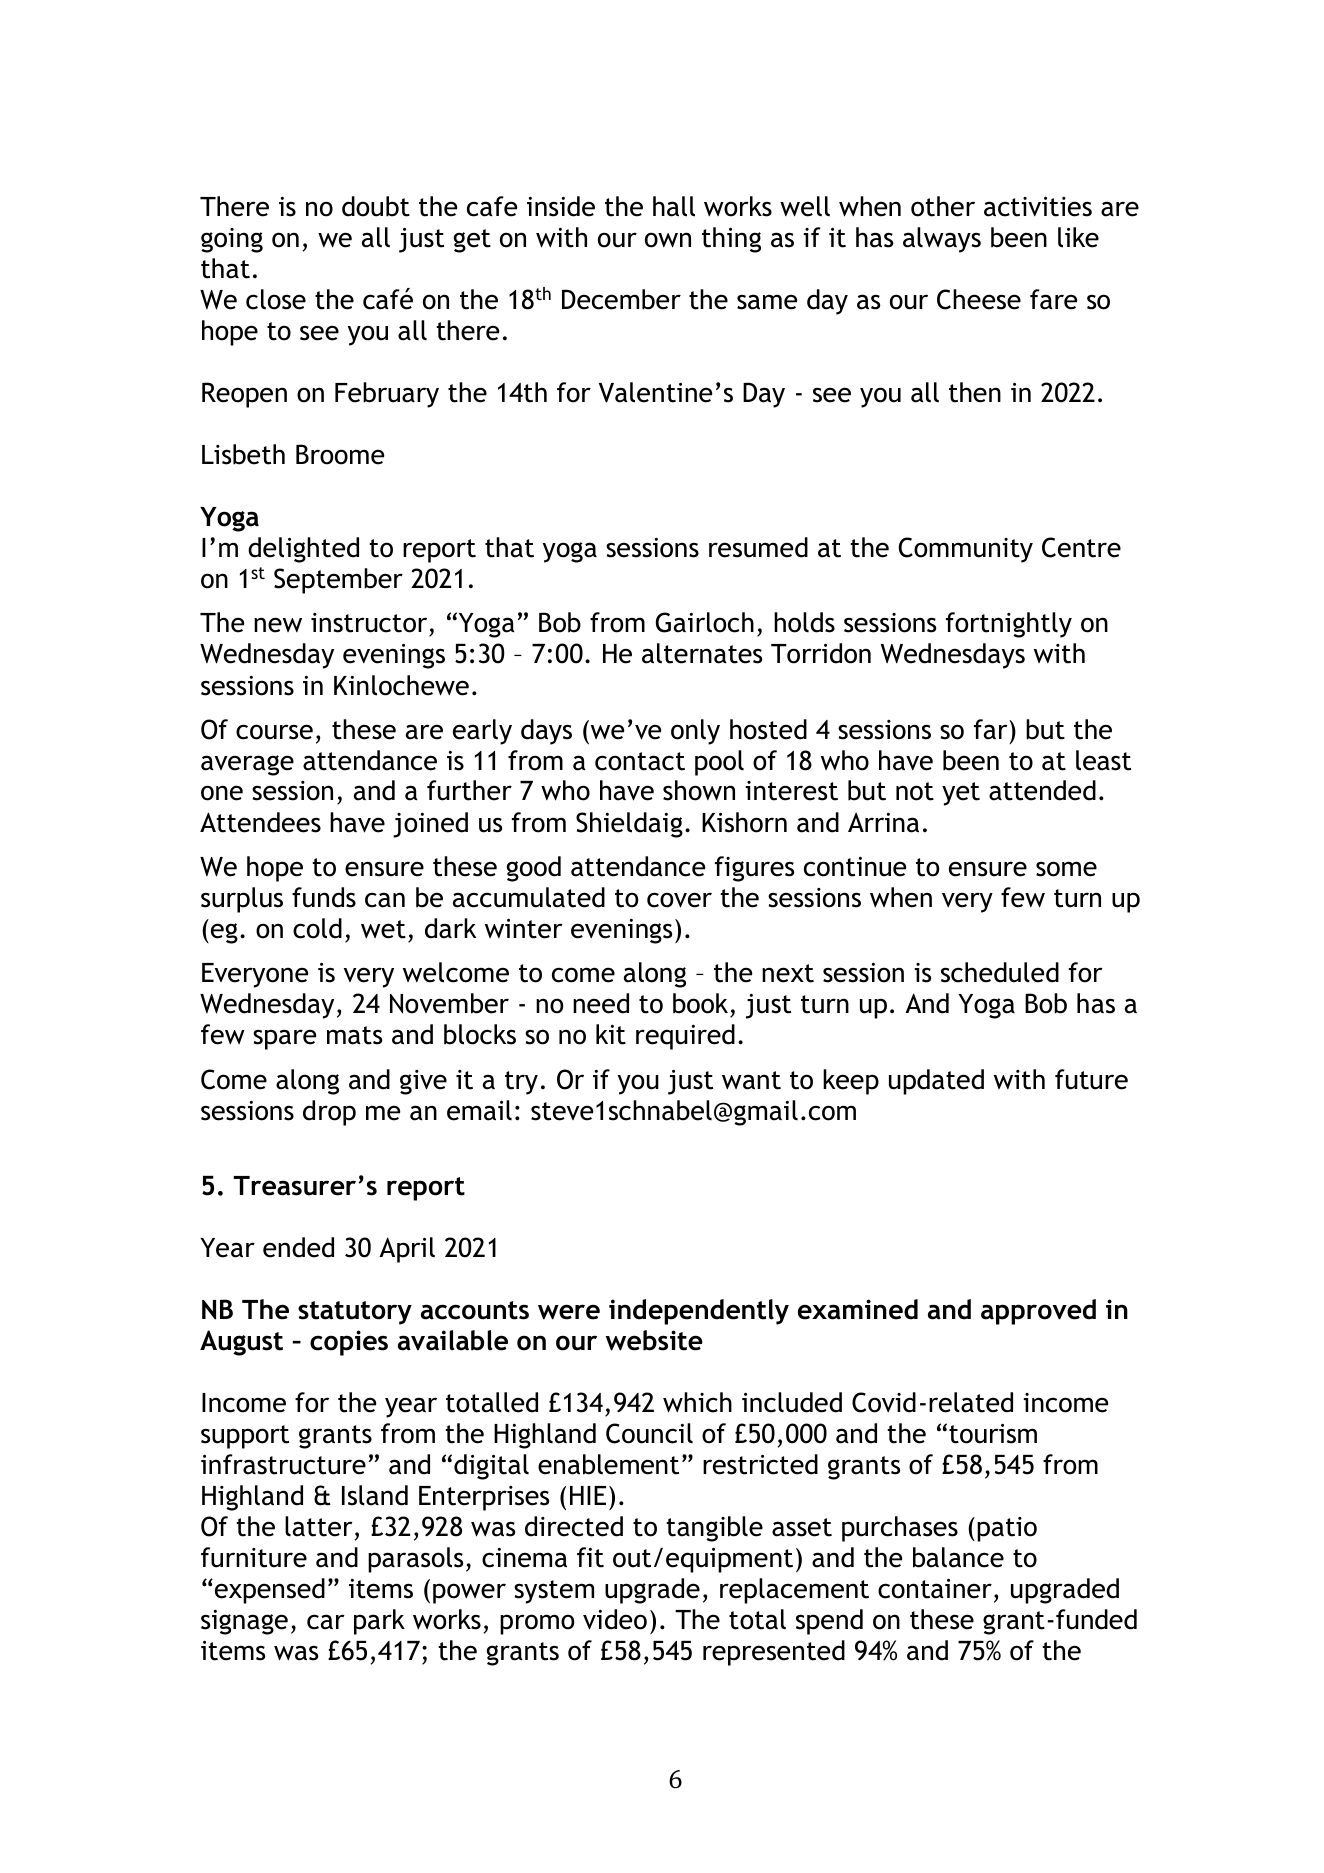  I want to click on doubt, so click(376, 206).
